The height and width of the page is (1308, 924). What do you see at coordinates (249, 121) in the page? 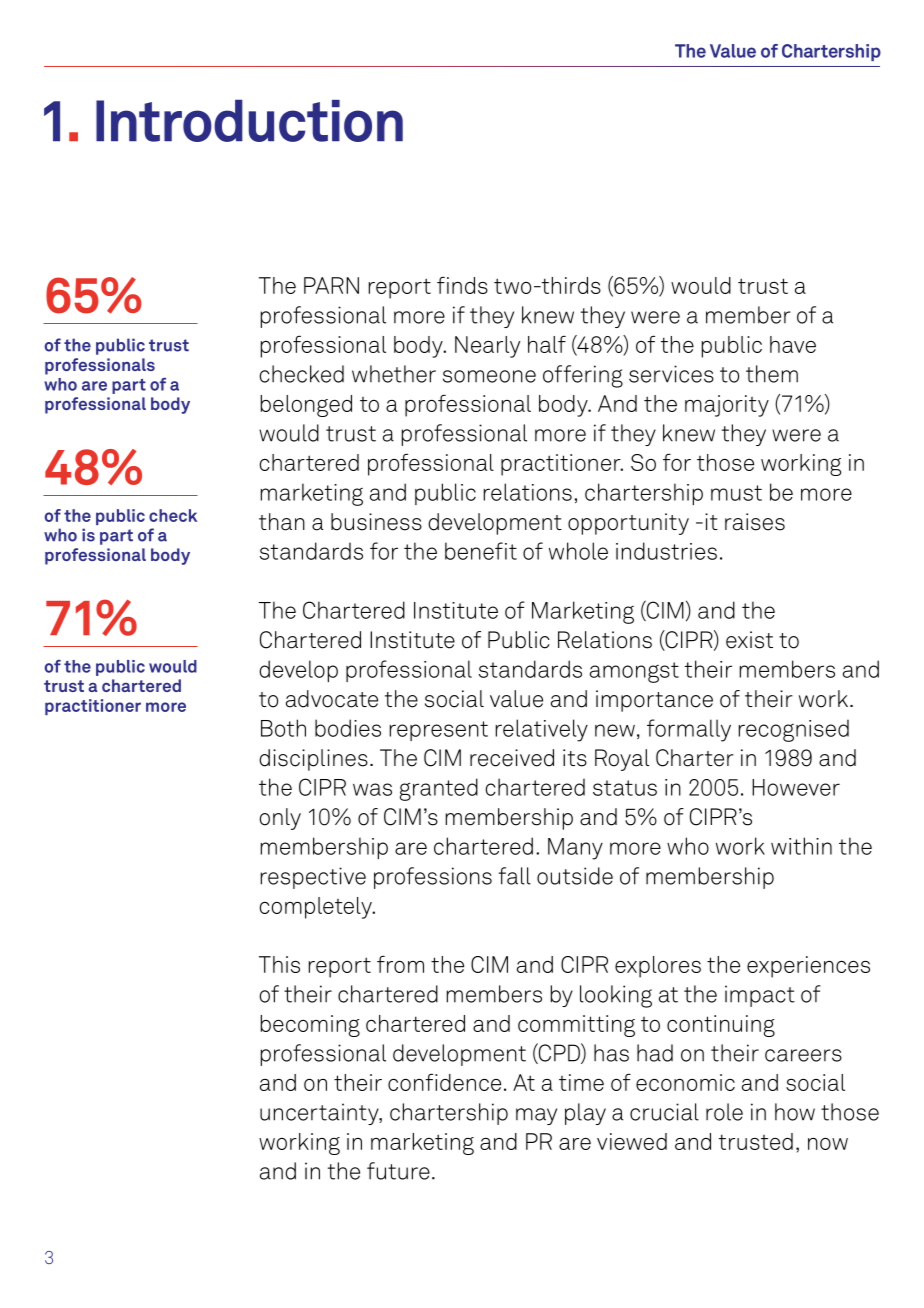
I see `Introduction` at bounding box center [249, 121].
